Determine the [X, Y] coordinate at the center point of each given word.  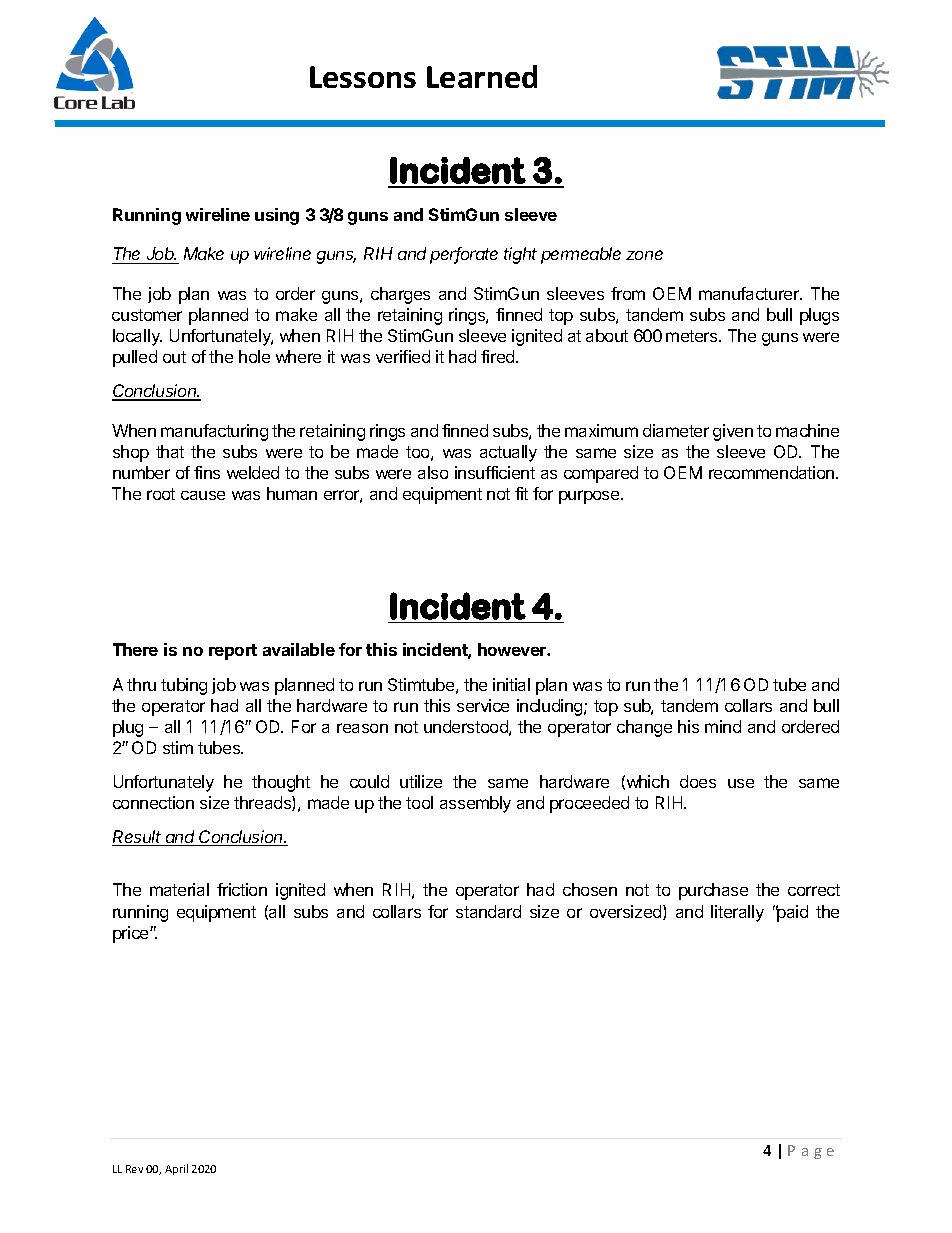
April [176, 1169]
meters [693, 336]
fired [499, 356]
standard [488, 911]
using [277, 216]
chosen [590, 889]
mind [723, 726]
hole [254, 356]
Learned [482, 76]
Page [811, 1152]
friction [242, 889]
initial [511, 684]
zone [644, 255]
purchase [713, 891]
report [233, 652]
